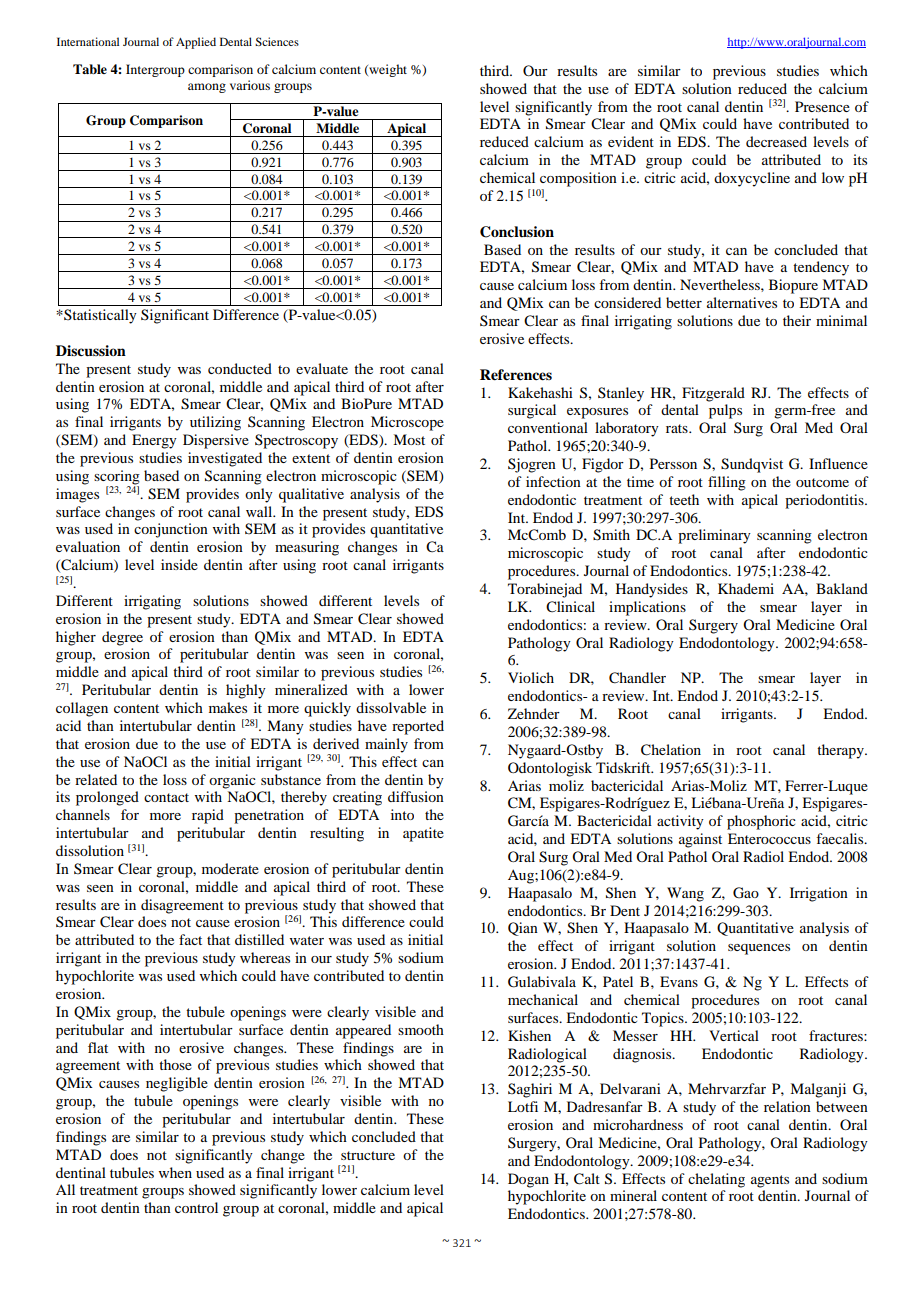  What do you see at coordinates (578, 179) in the document?
I see `composition` at bounding box center [578, 179].
